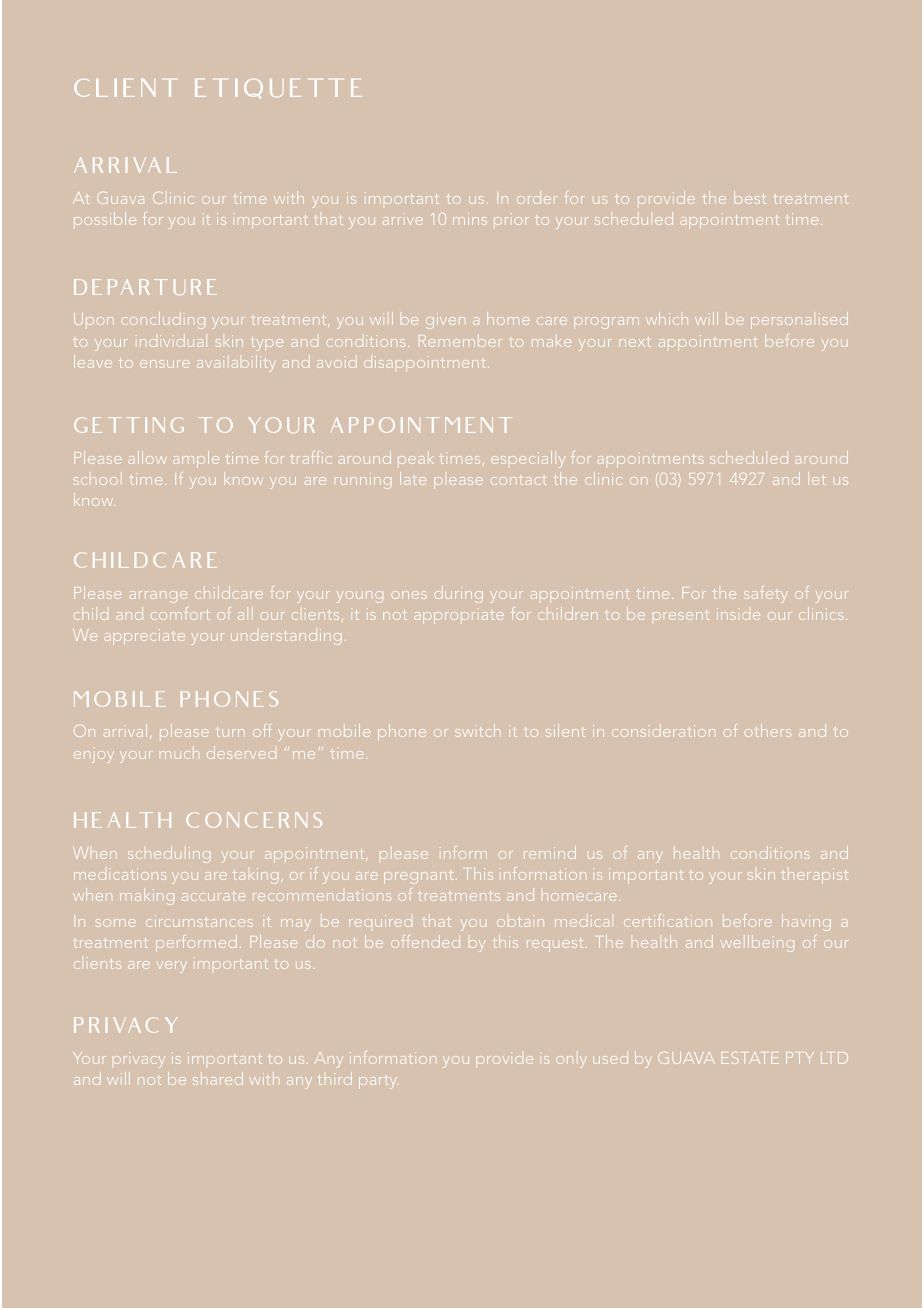  What do you see at coordinates (470, 219) in the screenshot?
I see `mins` at bounding box center [470, 219].
